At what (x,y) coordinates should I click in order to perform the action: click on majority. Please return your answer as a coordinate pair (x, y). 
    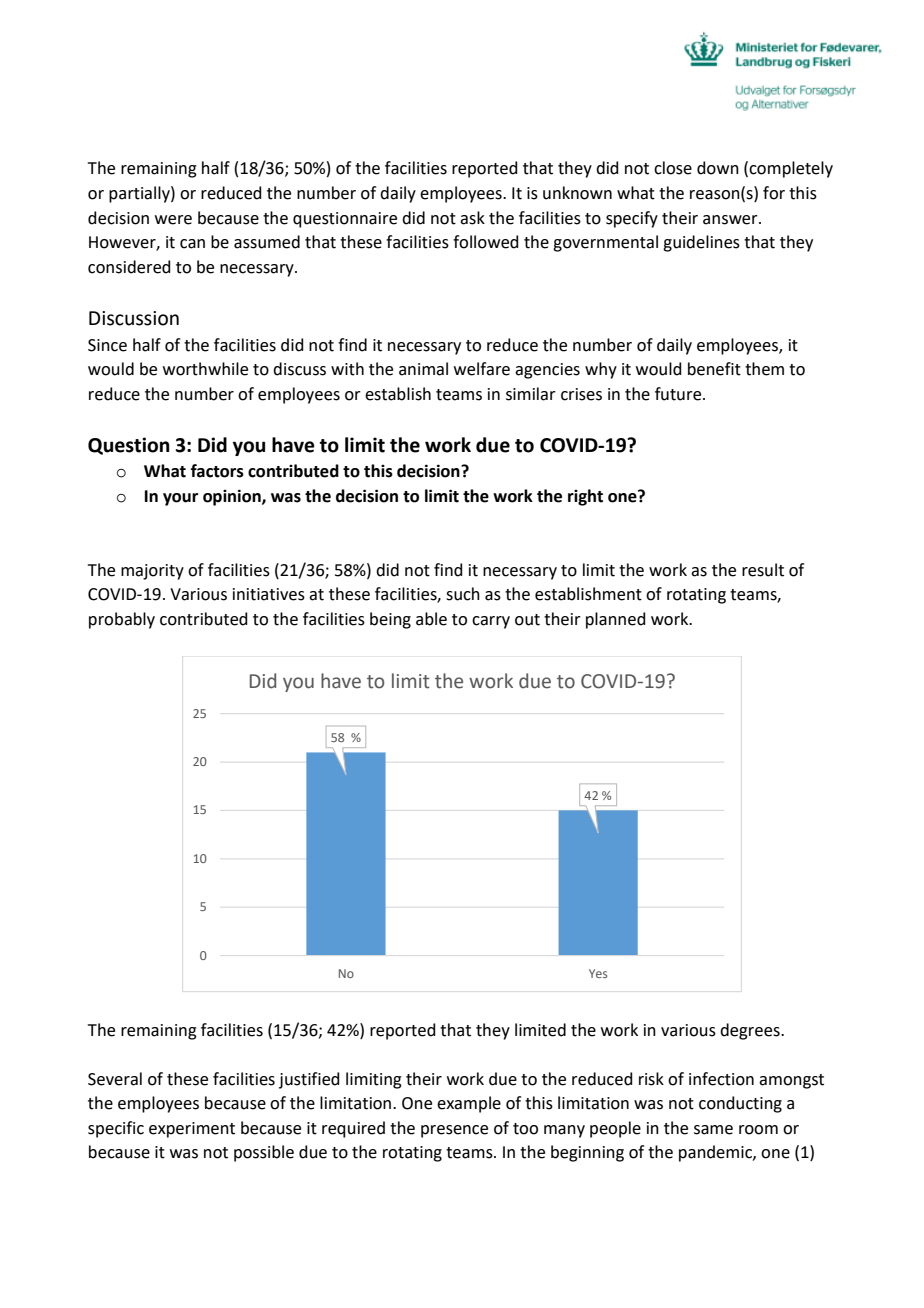
    Looking at the image, I should click on (152, 572).
